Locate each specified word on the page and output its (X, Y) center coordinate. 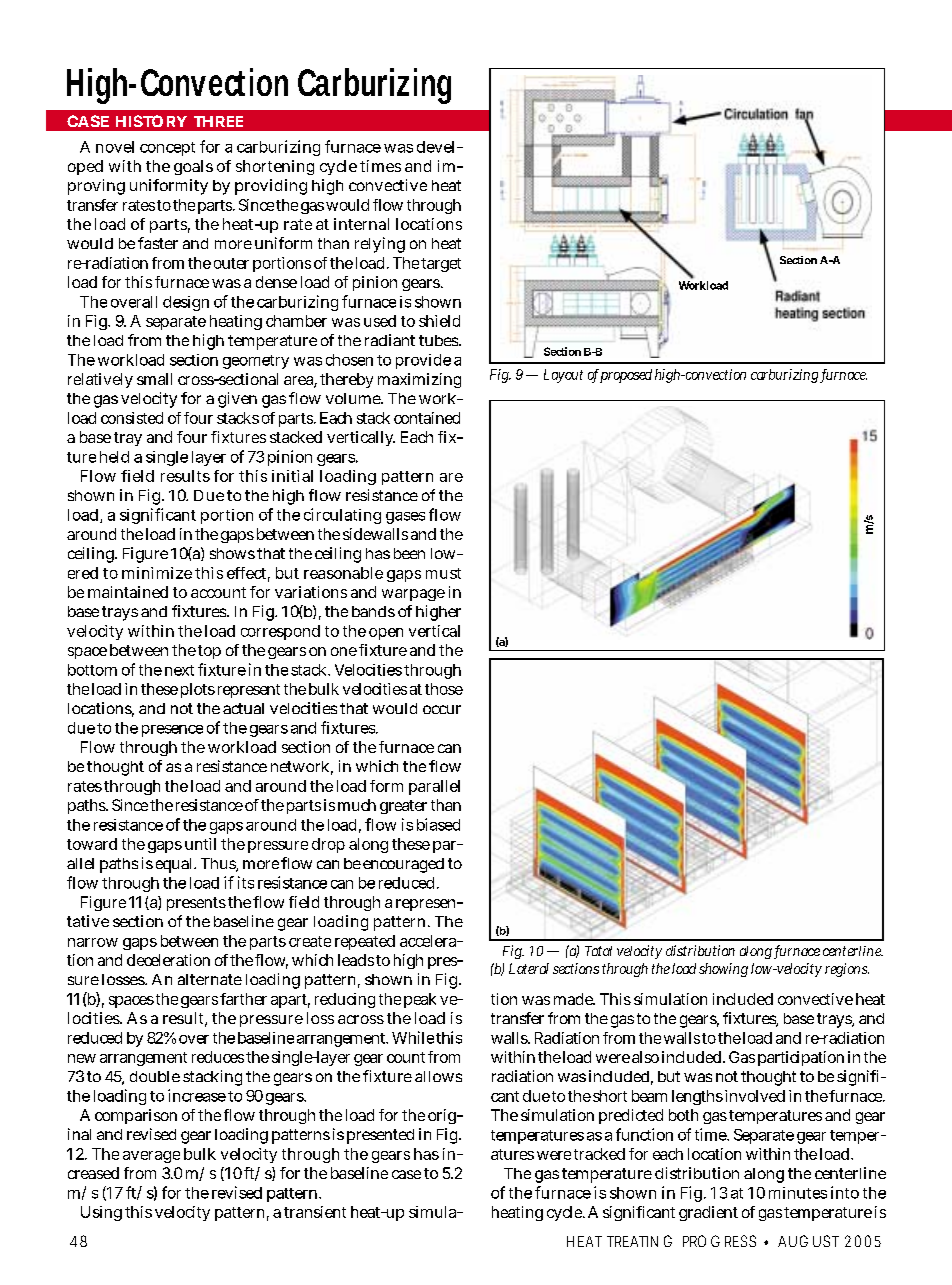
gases (405, 518)
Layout (563, 376)
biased (438, 824)
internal (361, 224)
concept (167, 149)
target (441, 265)
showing (723, 970)
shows (232, 553)
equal (176, 865)
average (151, 1157)
